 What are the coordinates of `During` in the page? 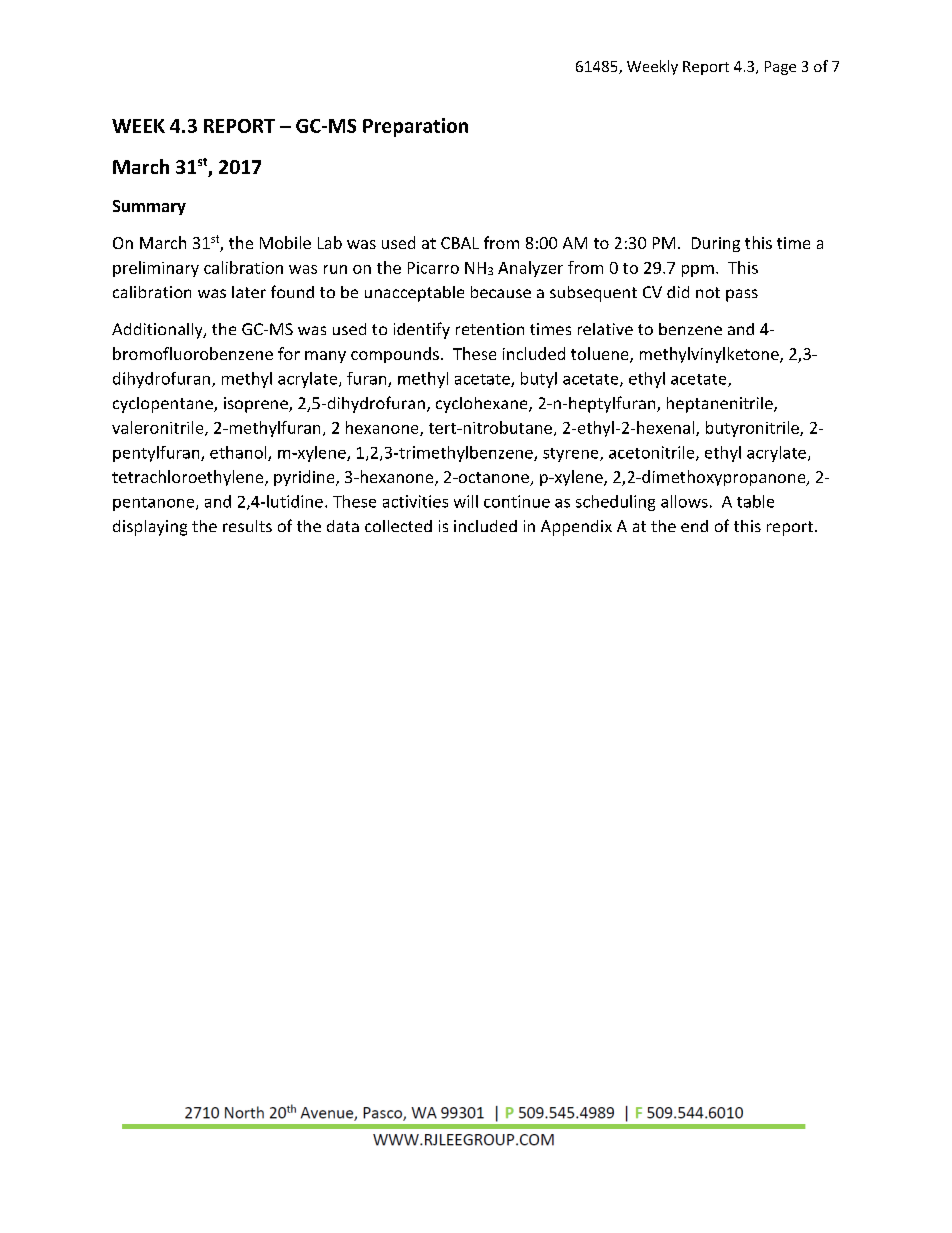 It's located at (716, 244).
